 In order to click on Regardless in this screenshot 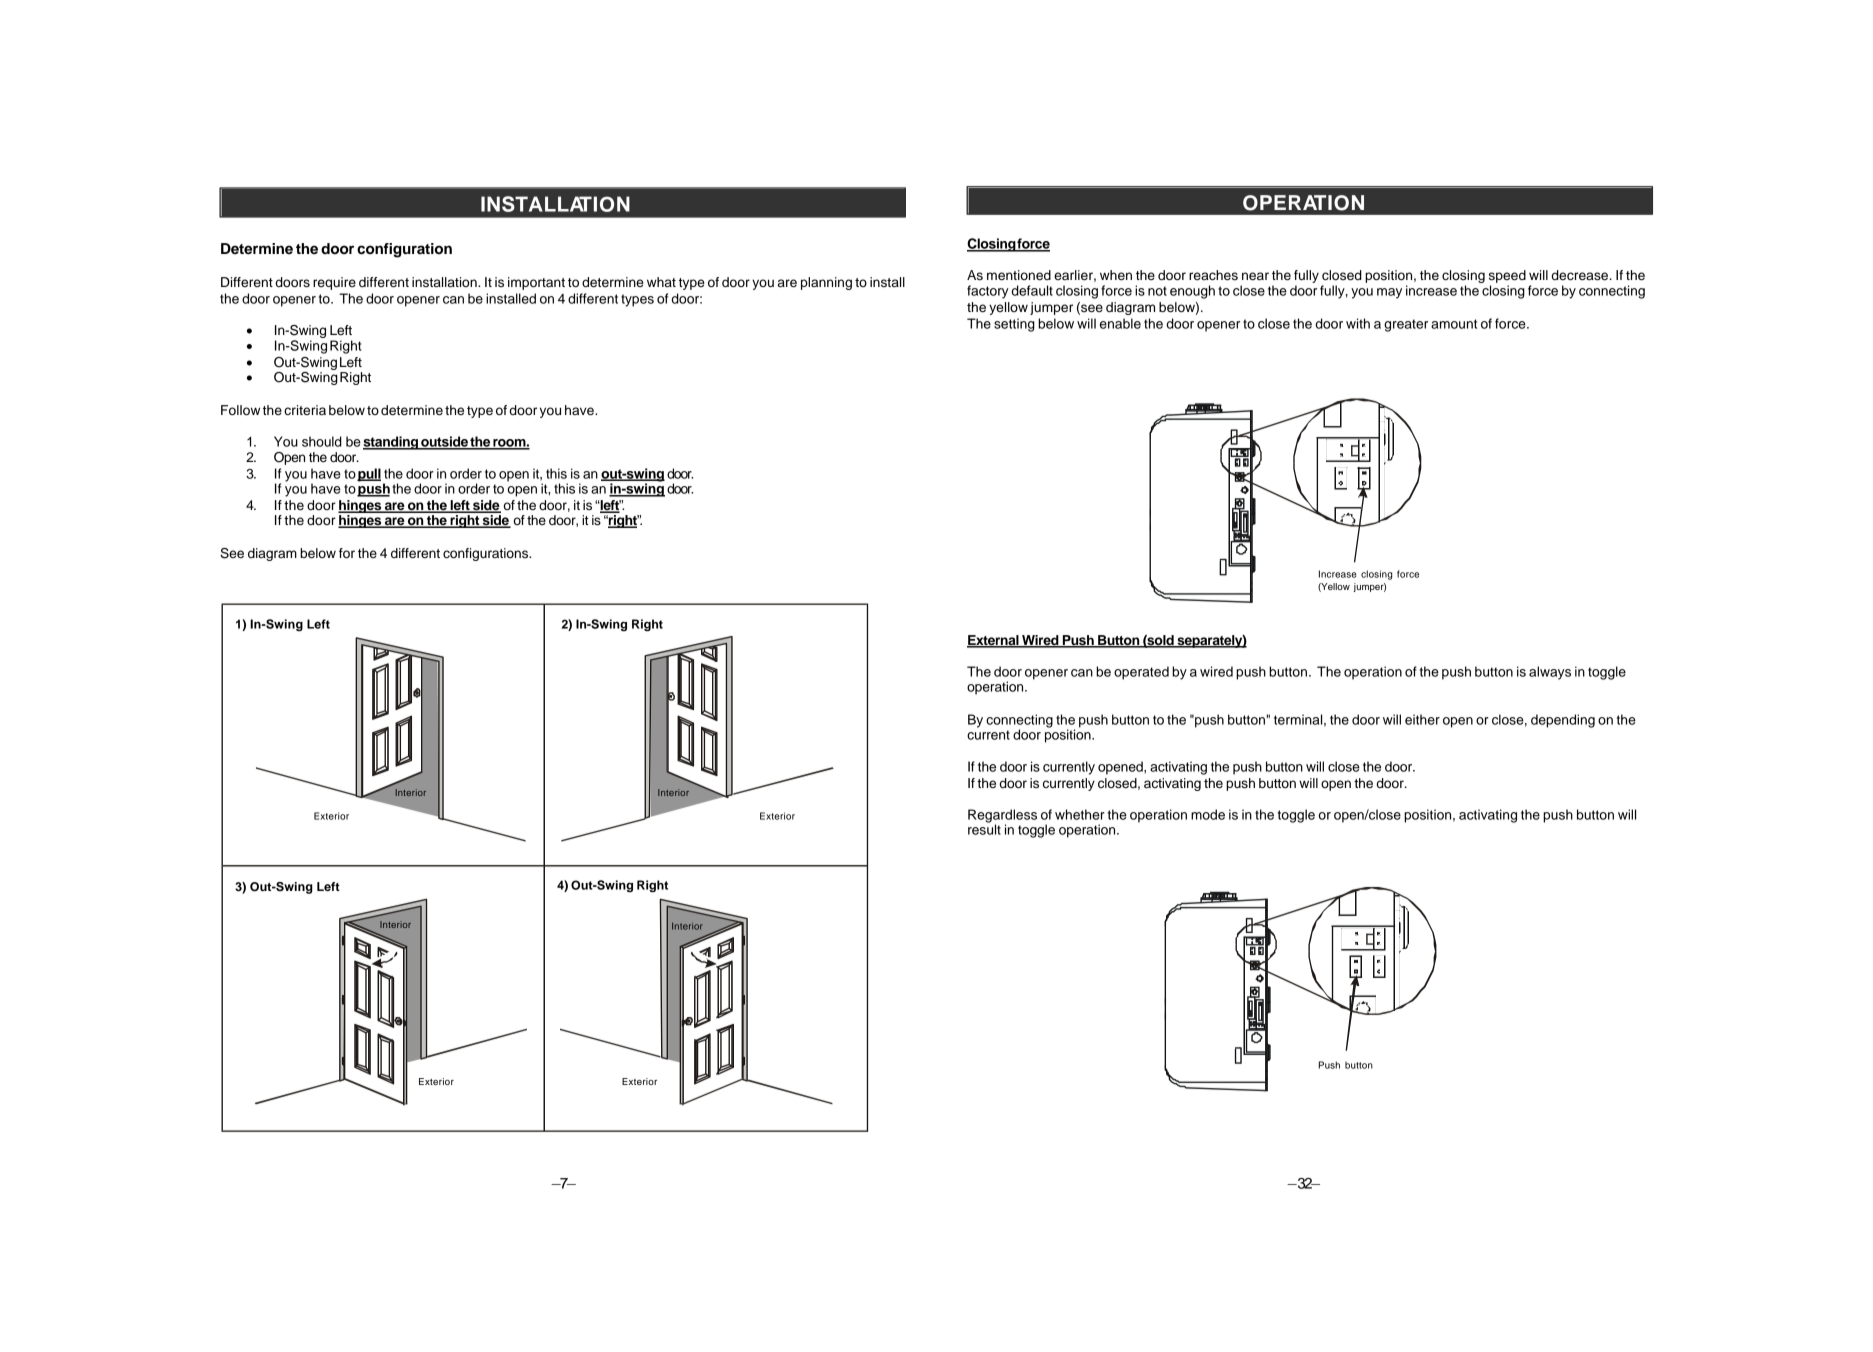, I will do `click(1002, 817)`.
